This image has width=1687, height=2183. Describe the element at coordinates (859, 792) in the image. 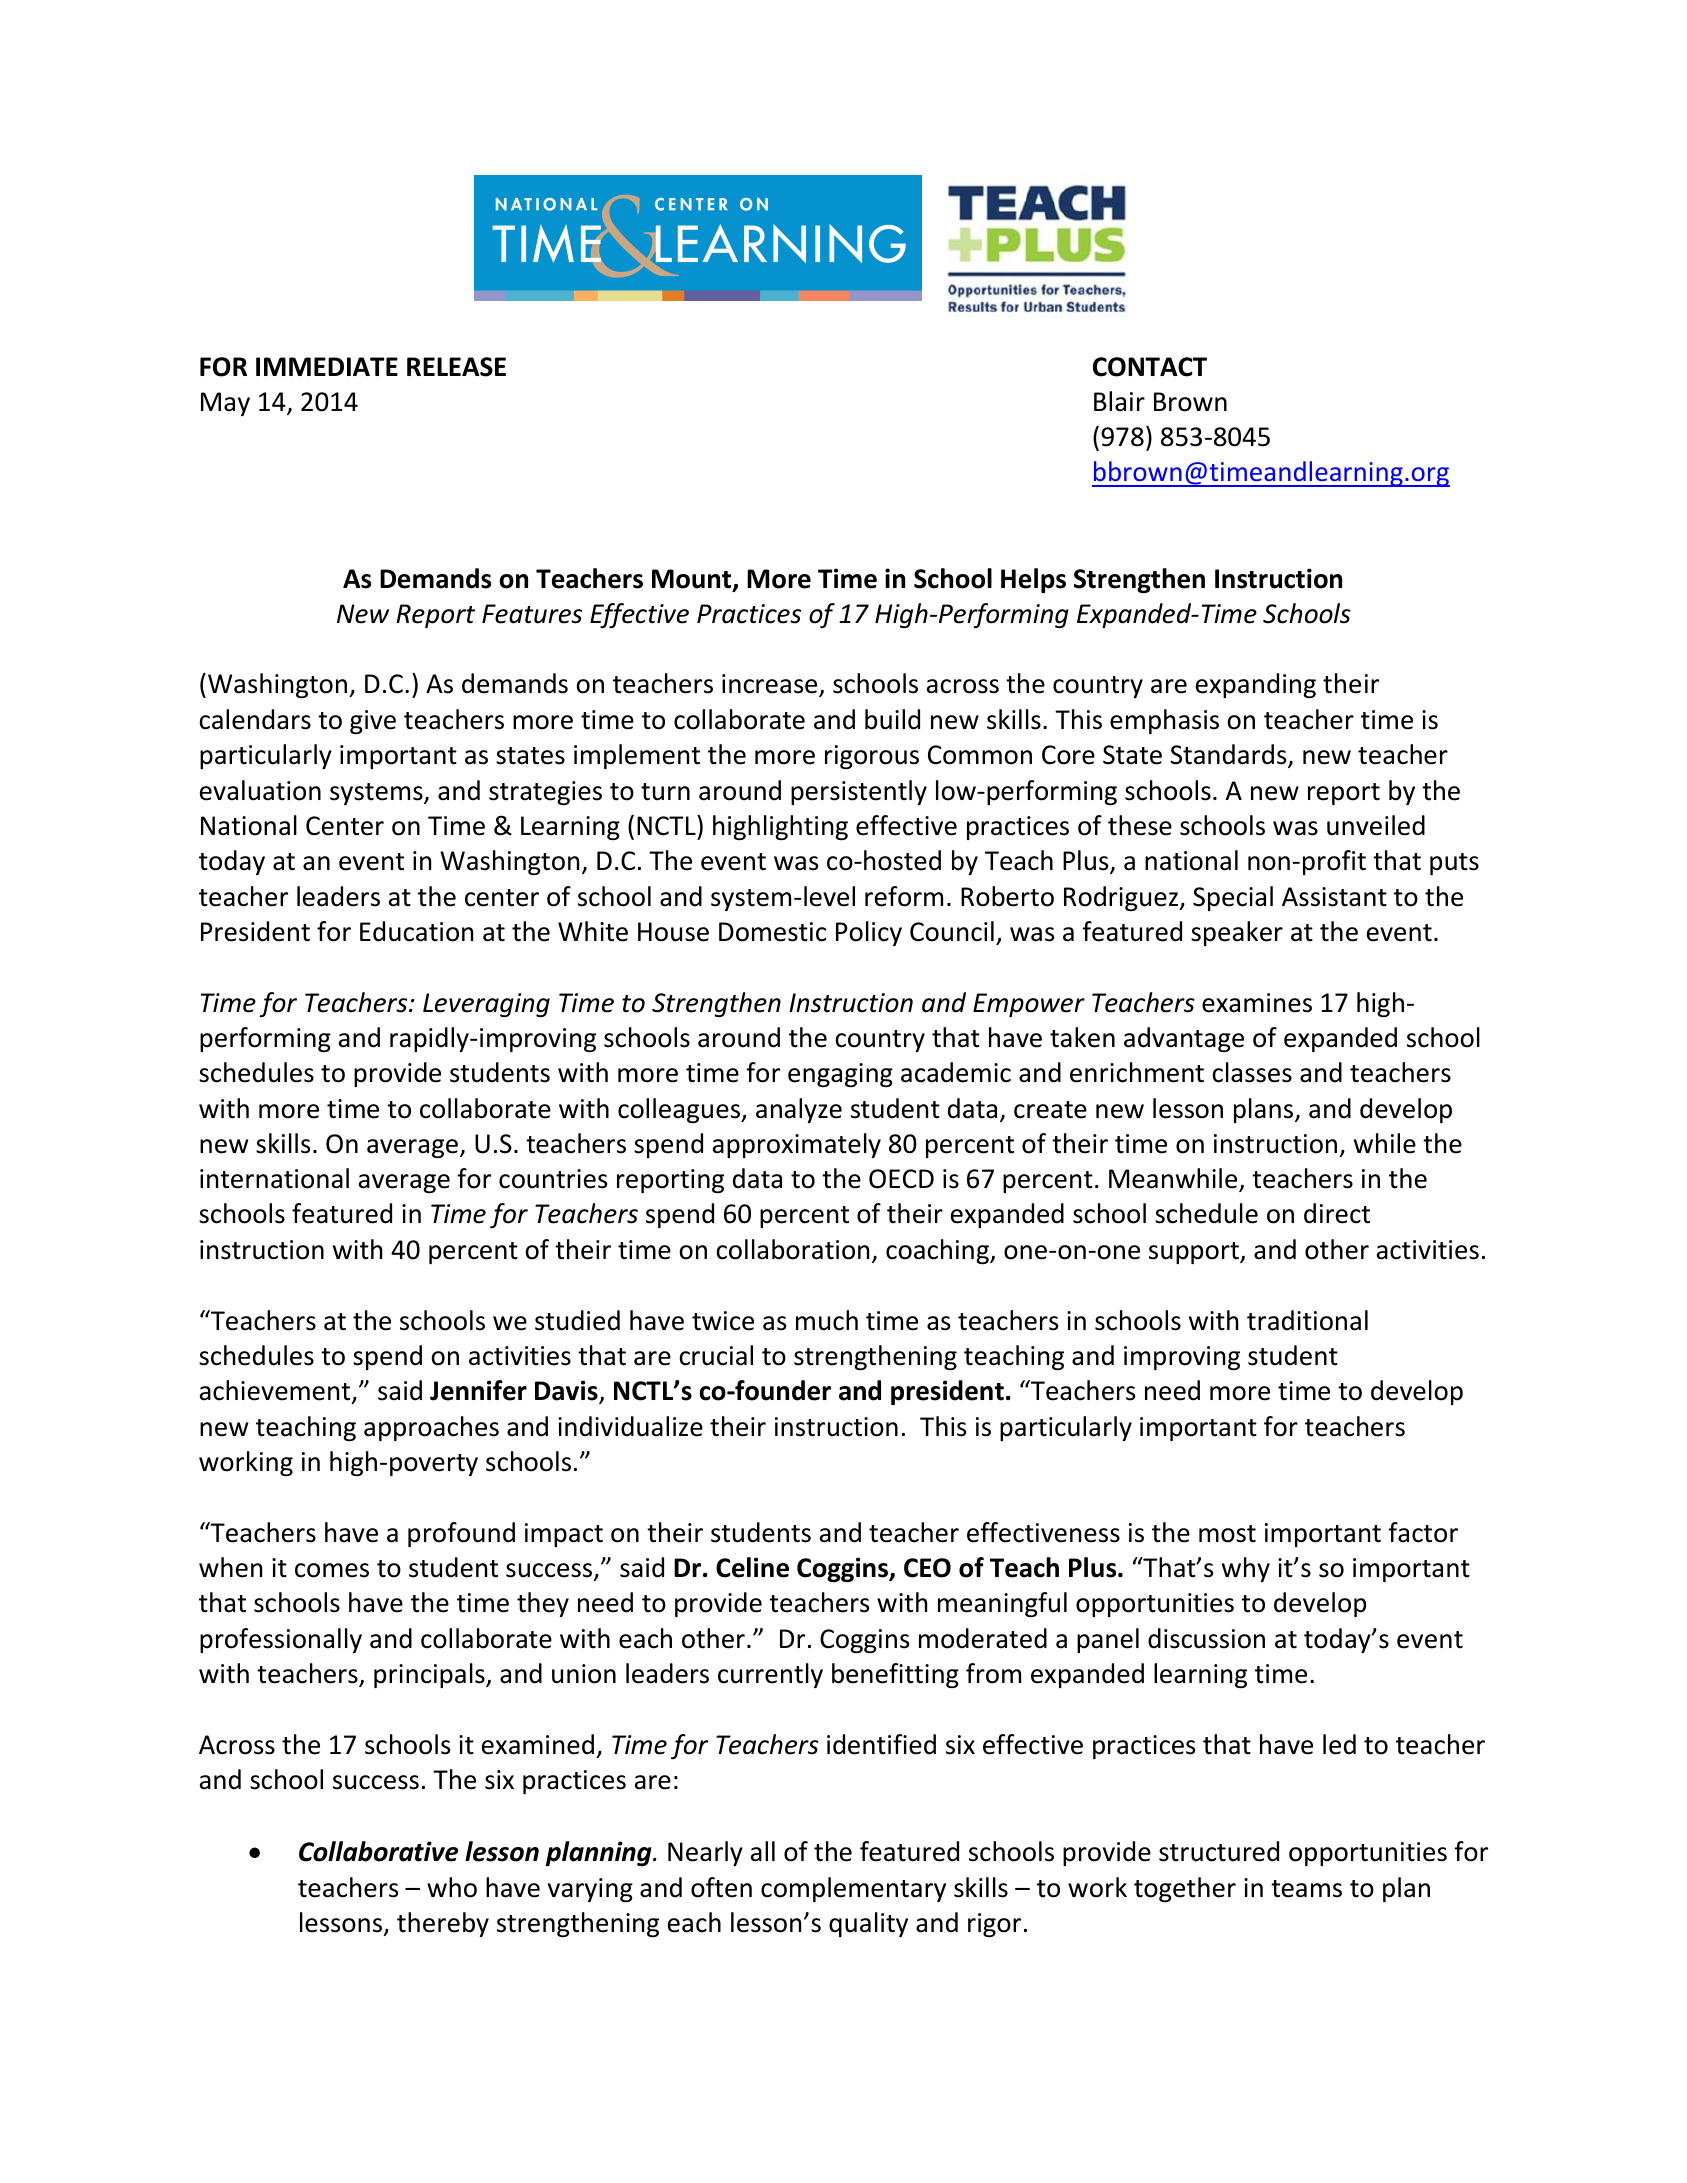

I see `persistently` at that location.
